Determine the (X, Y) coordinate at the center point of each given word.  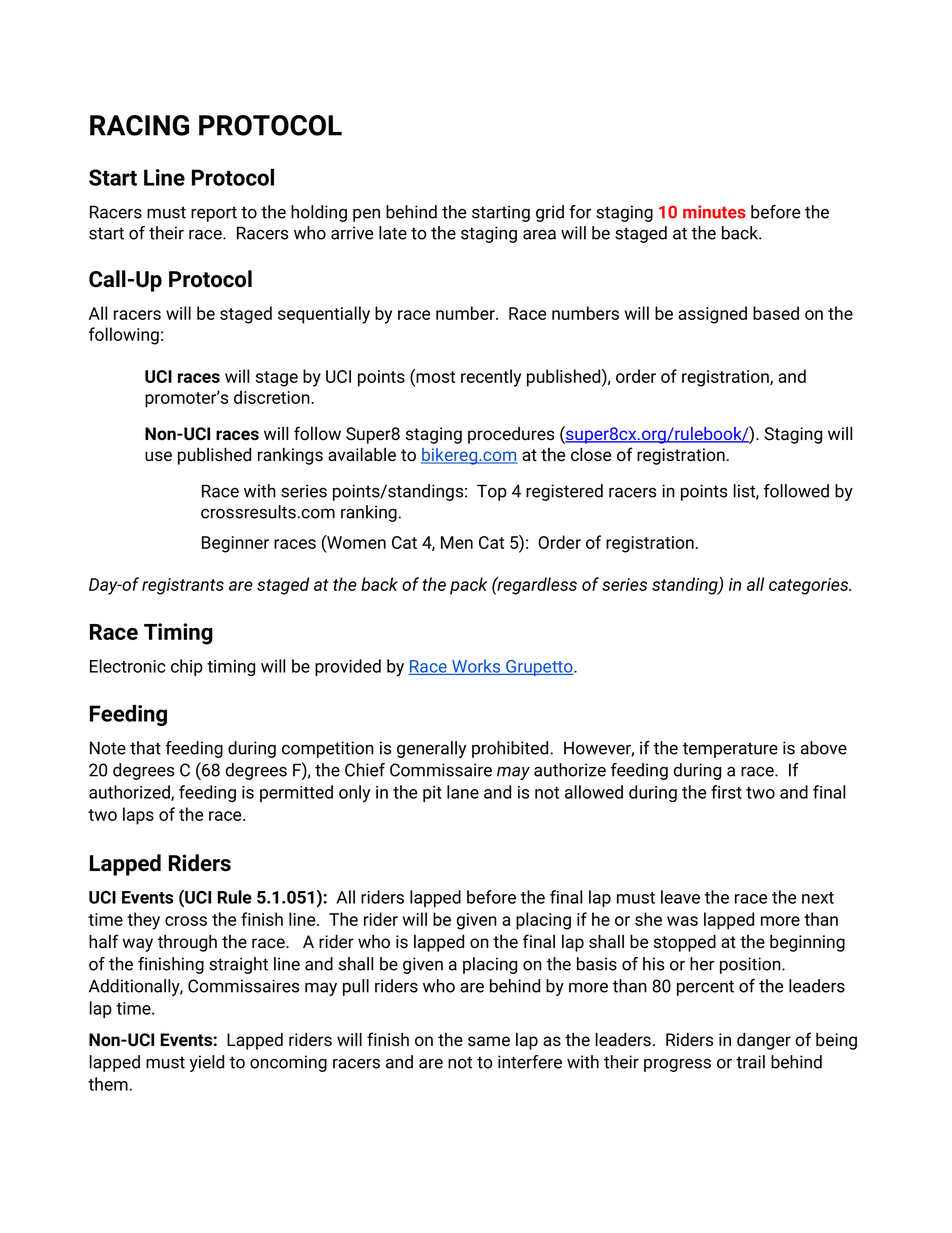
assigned (712, 315)
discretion (272, 397)
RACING (139, 125)
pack (468, 586)
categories (809, 586)
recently (491, 378)
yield (207, 1063)
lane (463, 792)
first (726, 792)
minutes (714, 212)
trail (750, 1062)
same (489, 1041)
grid (550, 213)
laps (138, 816)
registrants (183, 586)
